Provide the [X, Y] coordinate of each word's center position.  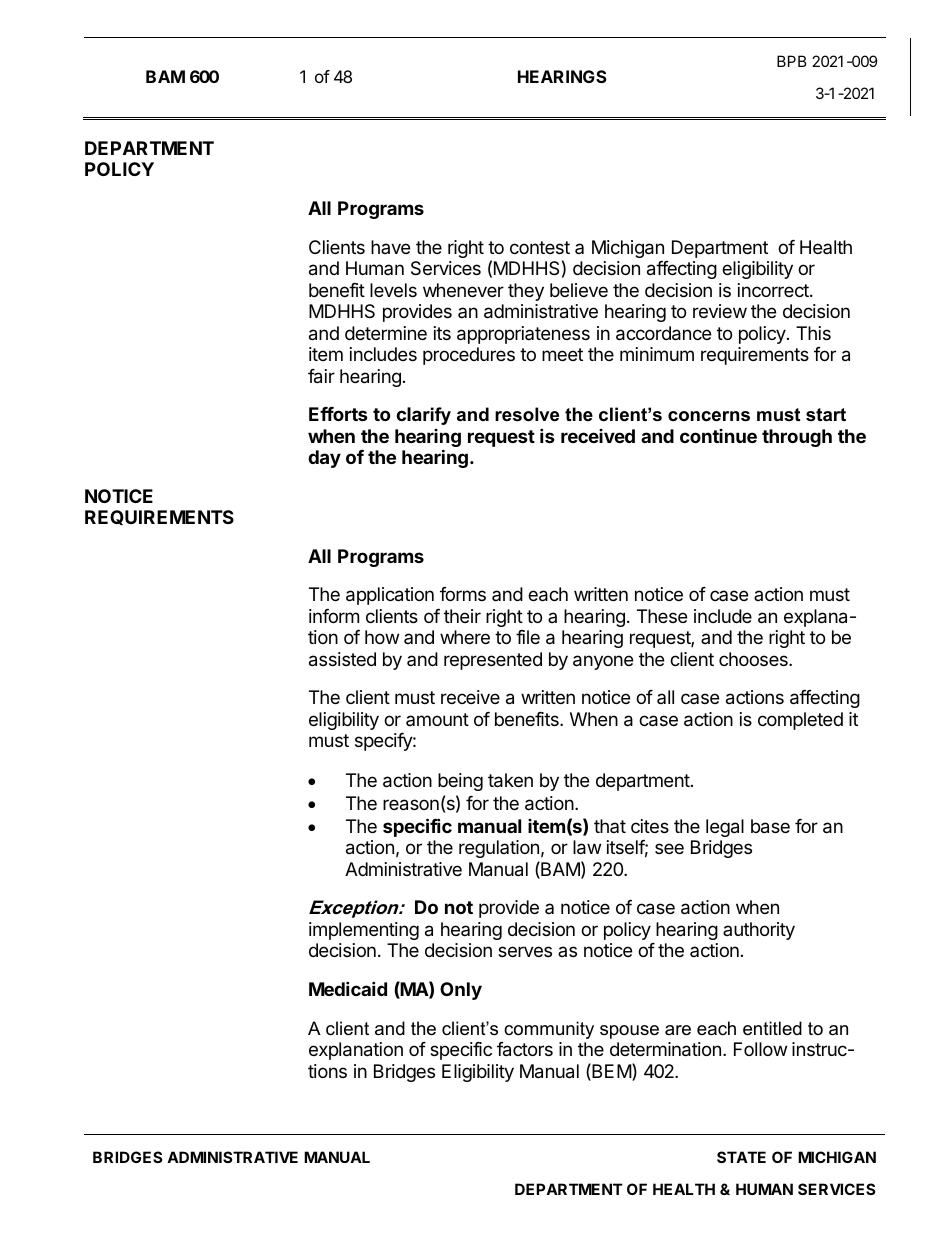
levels [393, 290]
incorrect [774, 290]
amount [437, 719]
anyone [603, 662]
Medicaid [348, 988]
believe [579, 290]
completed [800, 721]
